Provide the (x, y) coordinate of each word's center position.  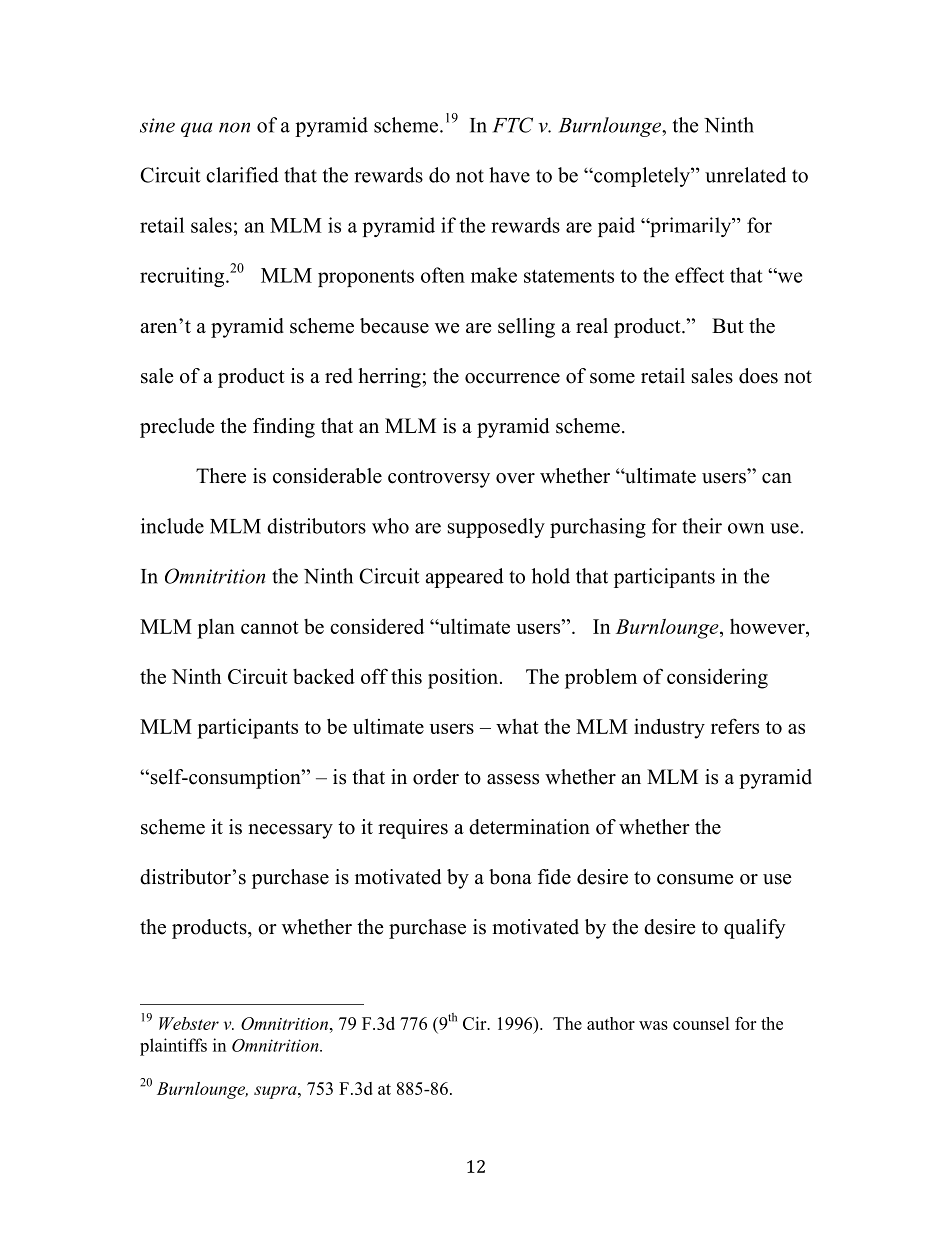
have (509, 175)
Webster (189, 1023)
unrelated (745, 175)
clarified (242, 175)
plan (216, 629)
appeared (465, 578)
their (702, 526)
